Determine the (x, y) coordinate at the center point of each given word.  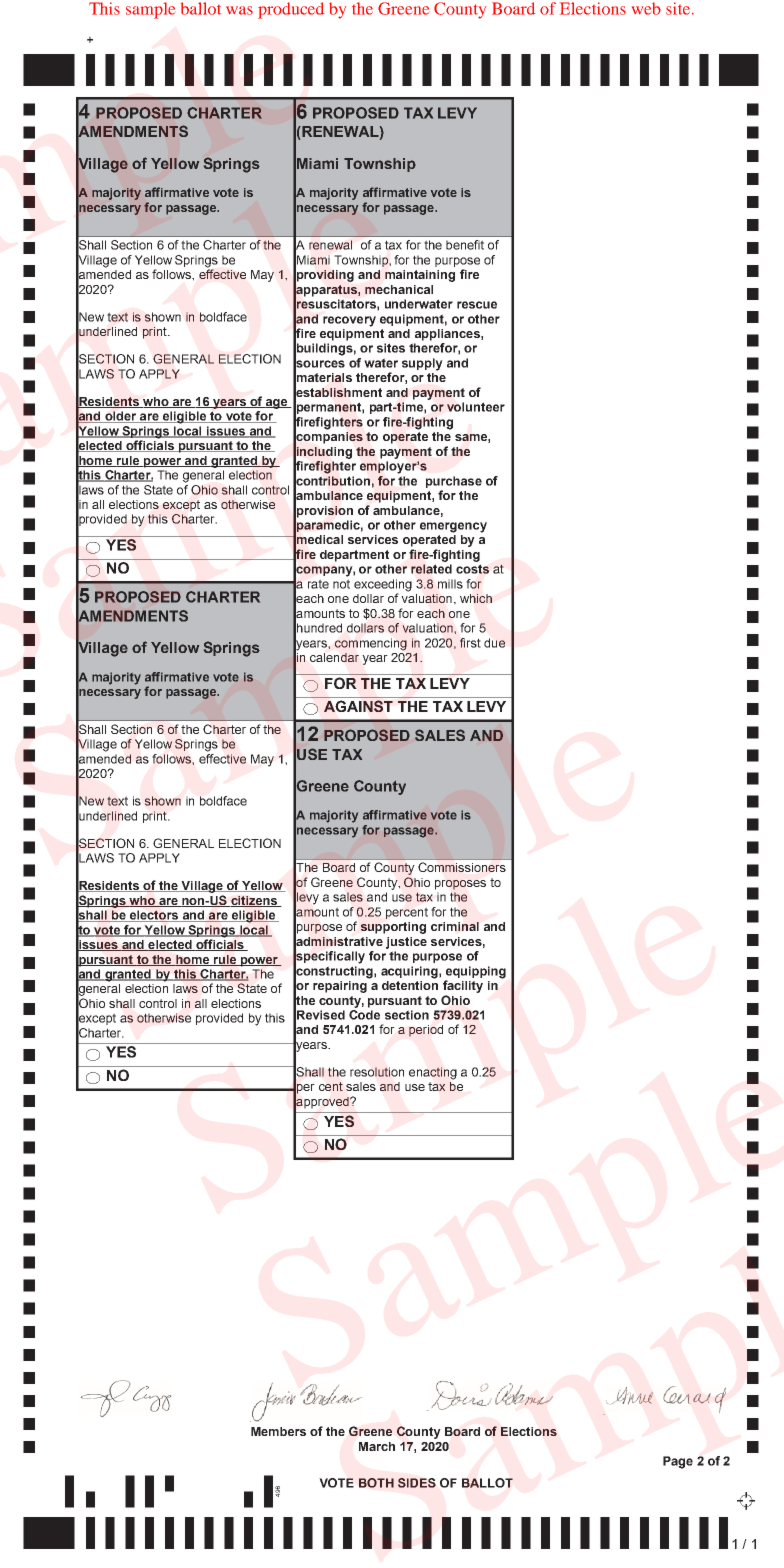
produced (291, 10)
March (377, 1446)
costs (472, 569)
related (431, 569)
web (646, 8)
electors (154, 916)
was (239, 10)
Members (278, 1431)
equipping (476, 972)
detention (410, 984)
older (121, 417)
